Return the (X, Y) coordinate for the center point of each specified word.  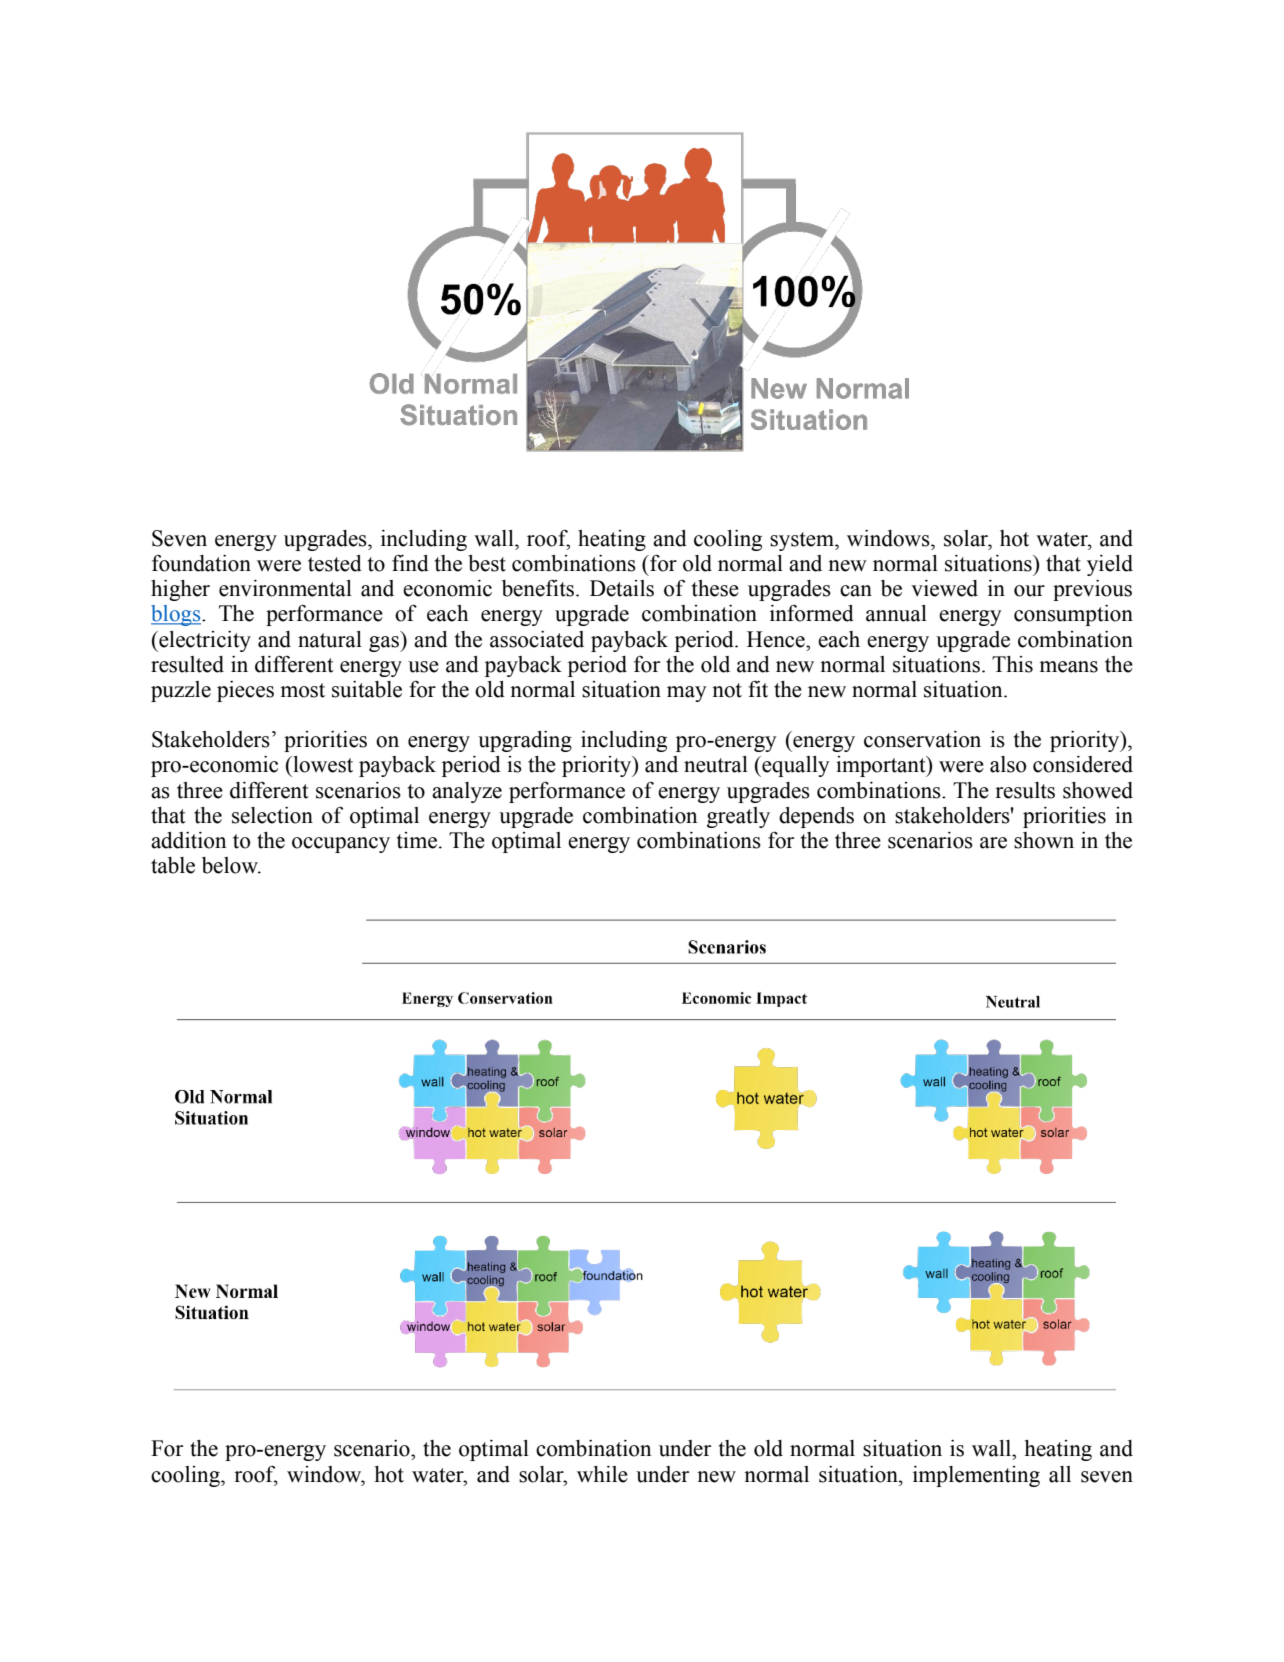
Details (622, 588)
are (993, 843)
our (1029, 591)
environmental (285, 588)
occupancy (341, 845)
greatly (738, 817)
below (231, 865)
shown (1044, 840)
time (417, 840)
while (602, 1474)
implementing (976, 1476)
